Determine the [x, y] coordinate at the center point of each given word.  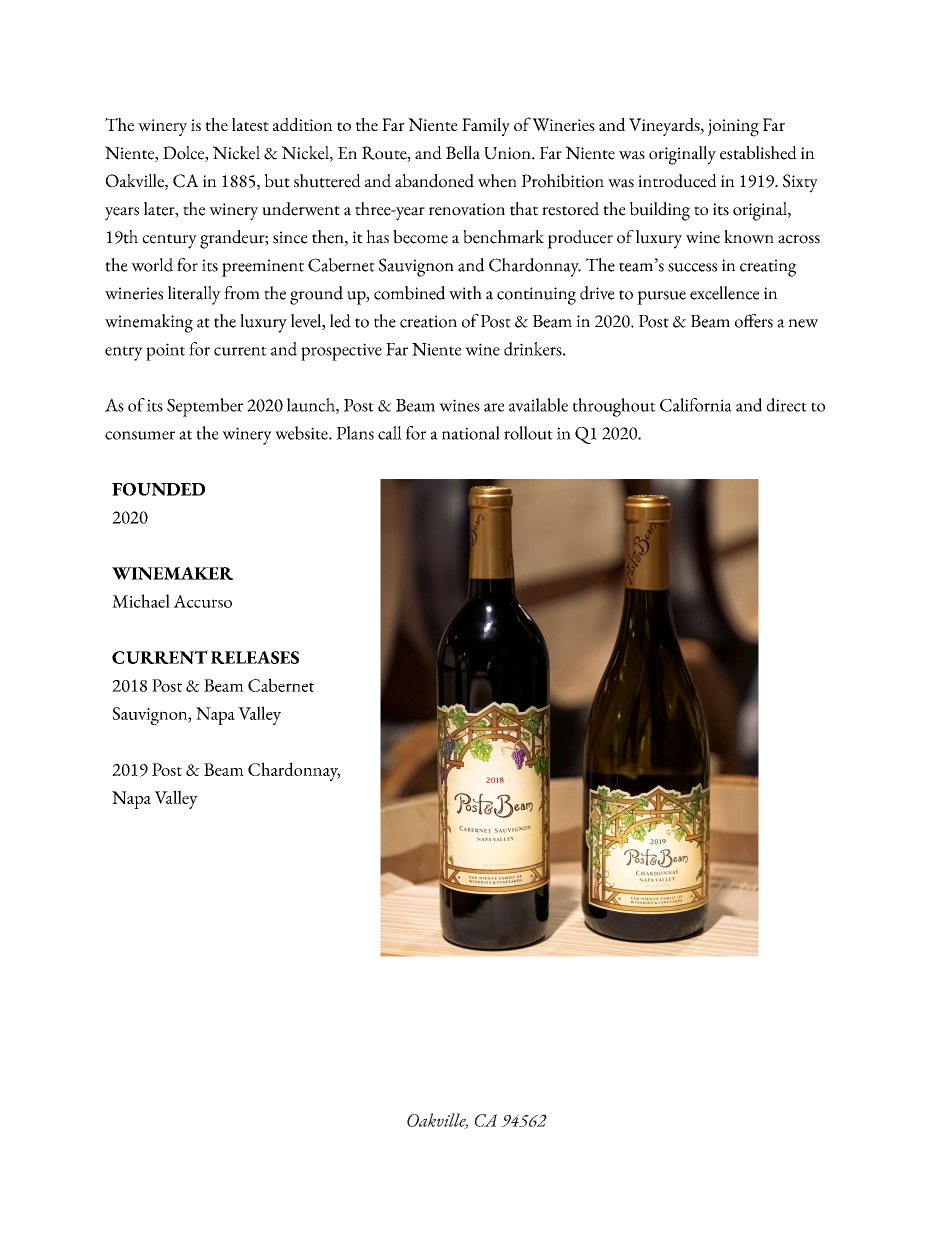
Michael [141, 601]
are [494, 407]
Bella [463, 153]
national [471, 433]
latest [250, 124]
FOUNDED [158, 489]
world [152, 265]
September [205, 407]
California [696, 405]
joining [733, 128]
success [692, 267]
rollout [528, 433]
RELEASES [255, 657]
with [465, 293]
